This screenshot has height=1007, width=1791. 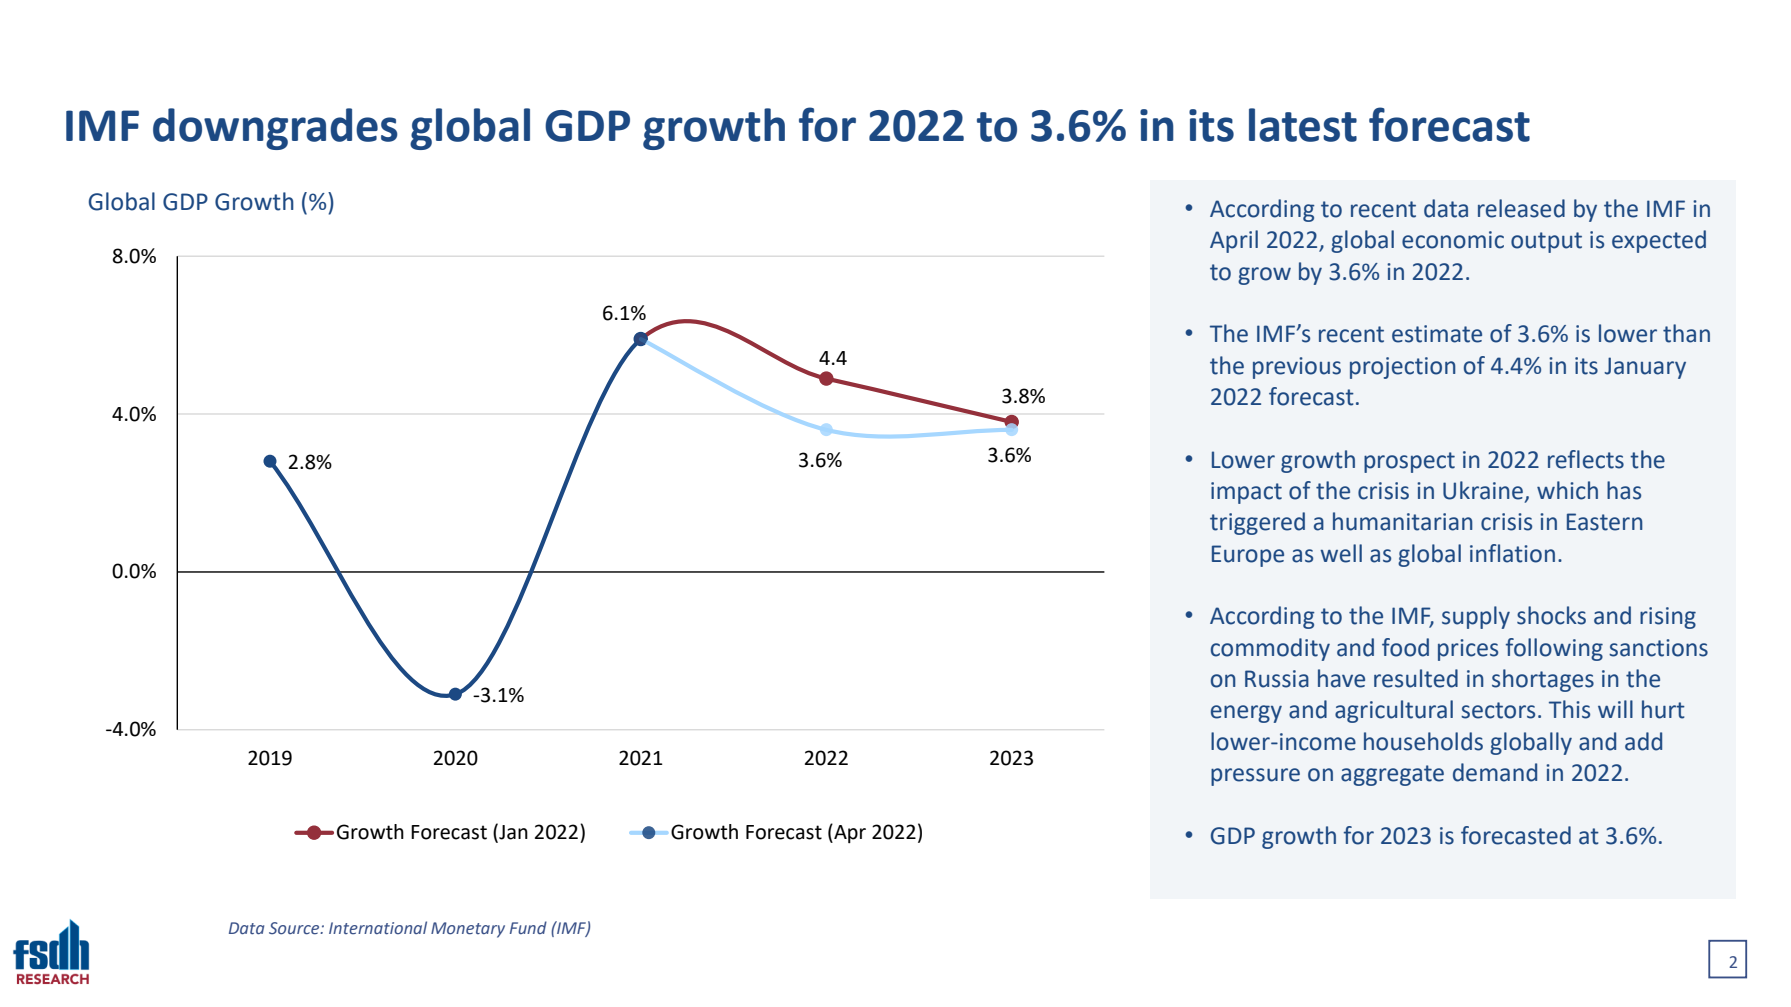 I want to click on pressure, so click(x=1255, y=777).
